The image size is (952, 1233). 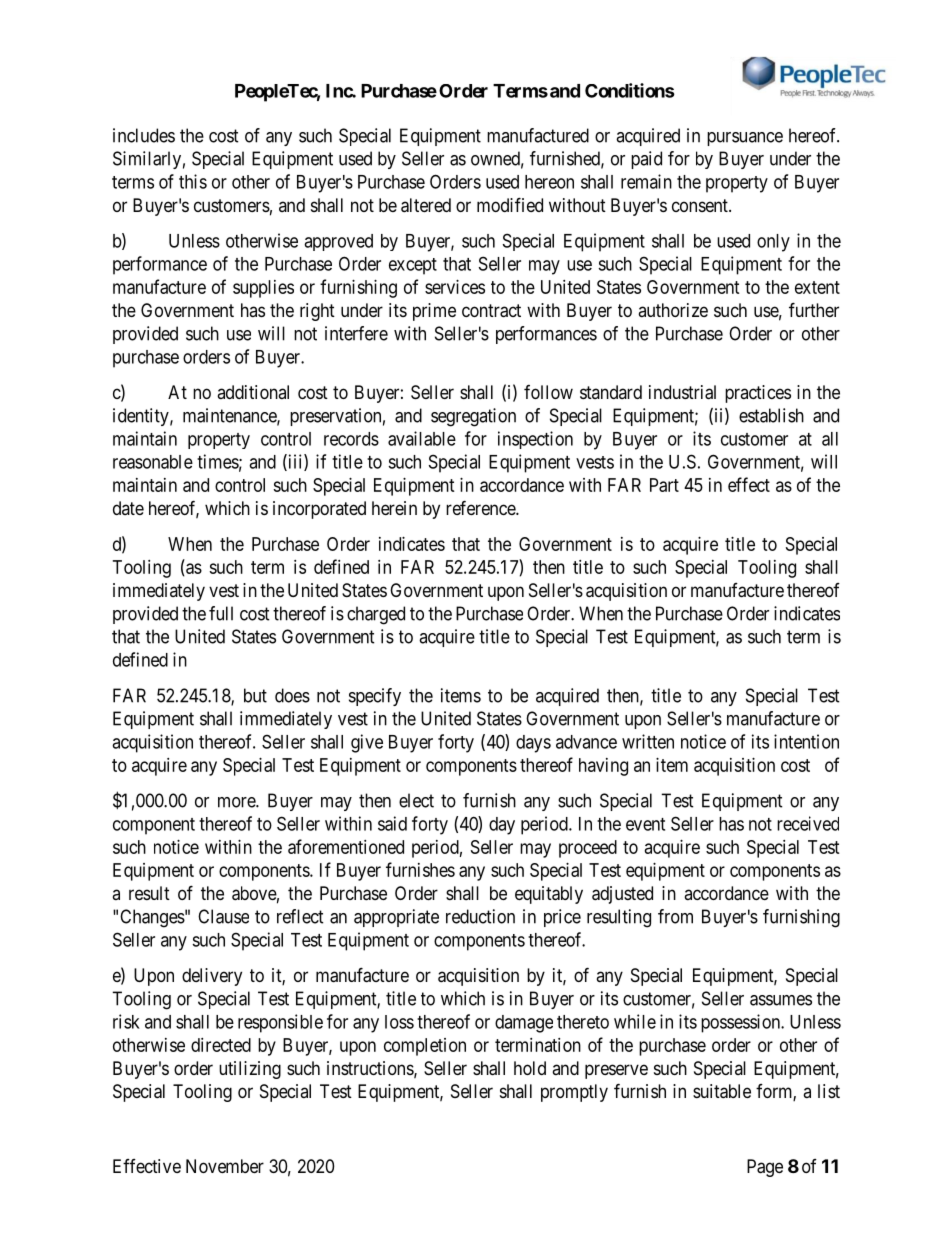 I want to click on pursuance, so click(x=745, y=139).
